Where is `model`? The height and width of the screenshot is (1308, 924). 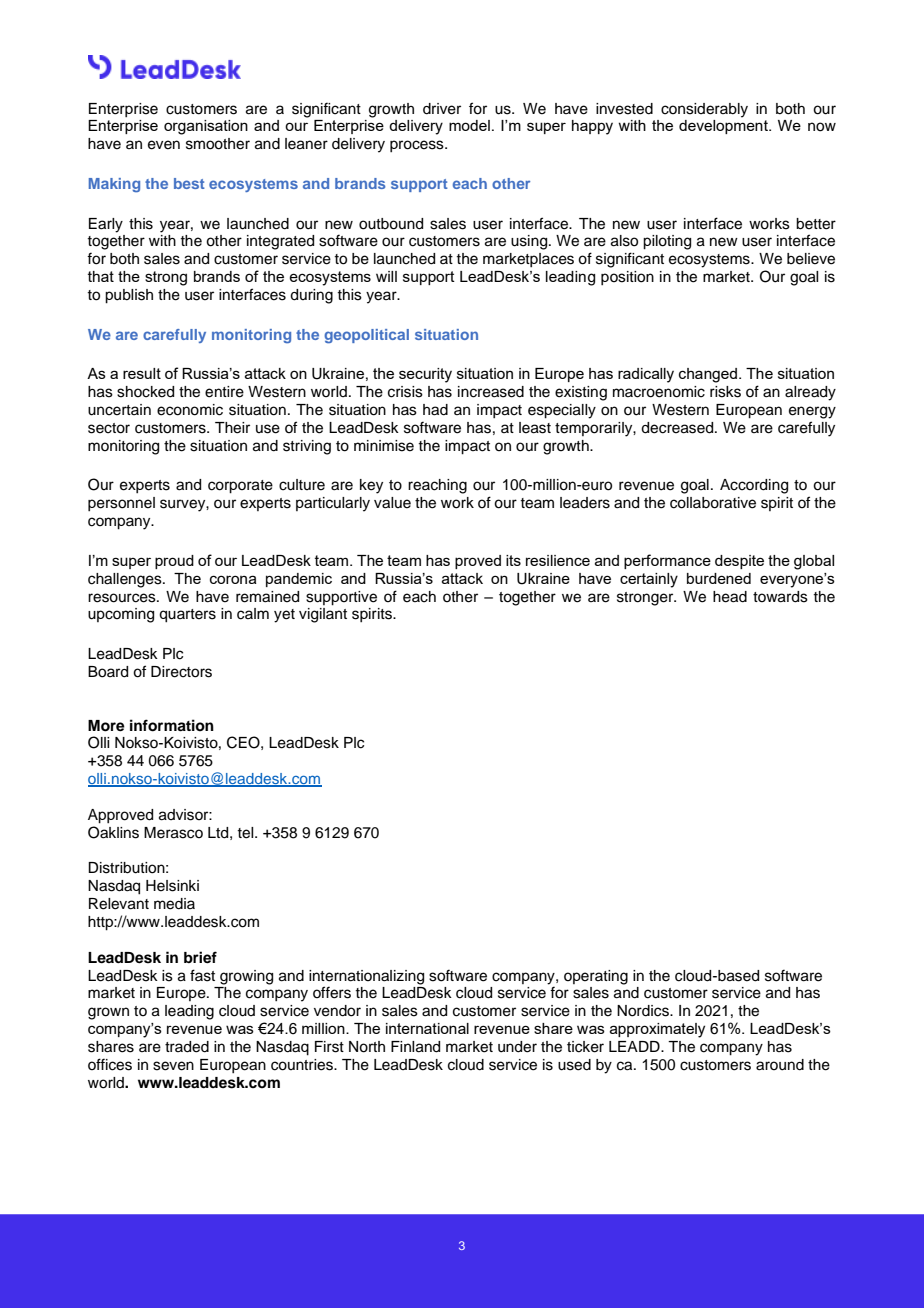
model is located at coordinates (469, 125).
